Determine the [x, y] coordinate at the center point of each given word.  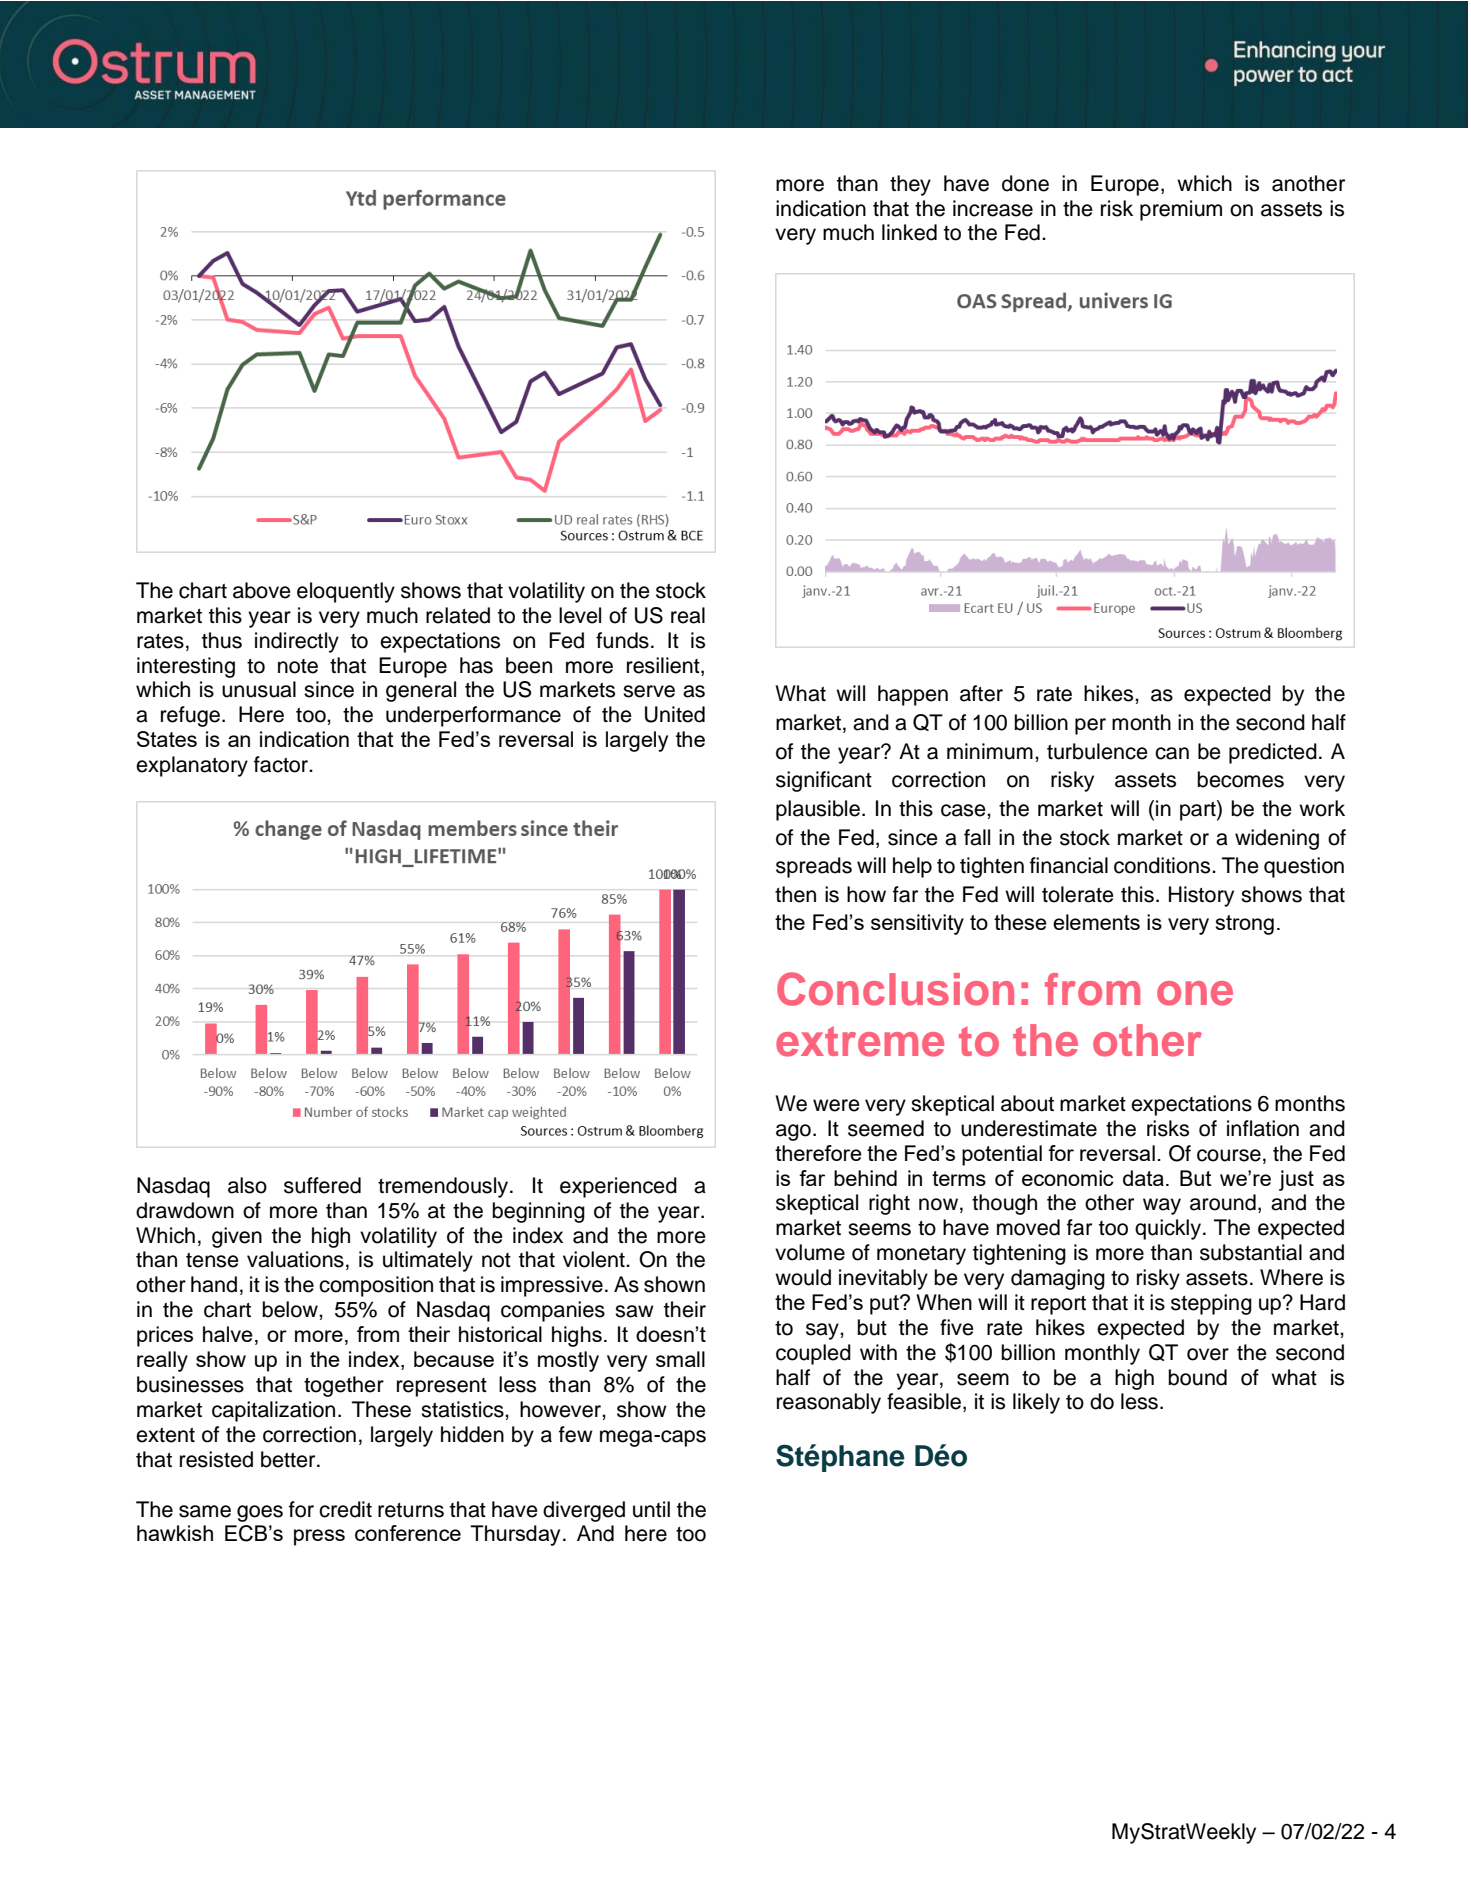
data [1143, 1178]
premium [1181, 210]
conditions [1163, 865]
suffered [322, 1185]
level [580, 615]
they [910, 185]
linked [909, 232]
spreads [814, 867]
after [981, 693]
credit [345, 1509]
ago [793, 1132]
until [651, 1509]
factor [282, 764]
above [262, 590]
